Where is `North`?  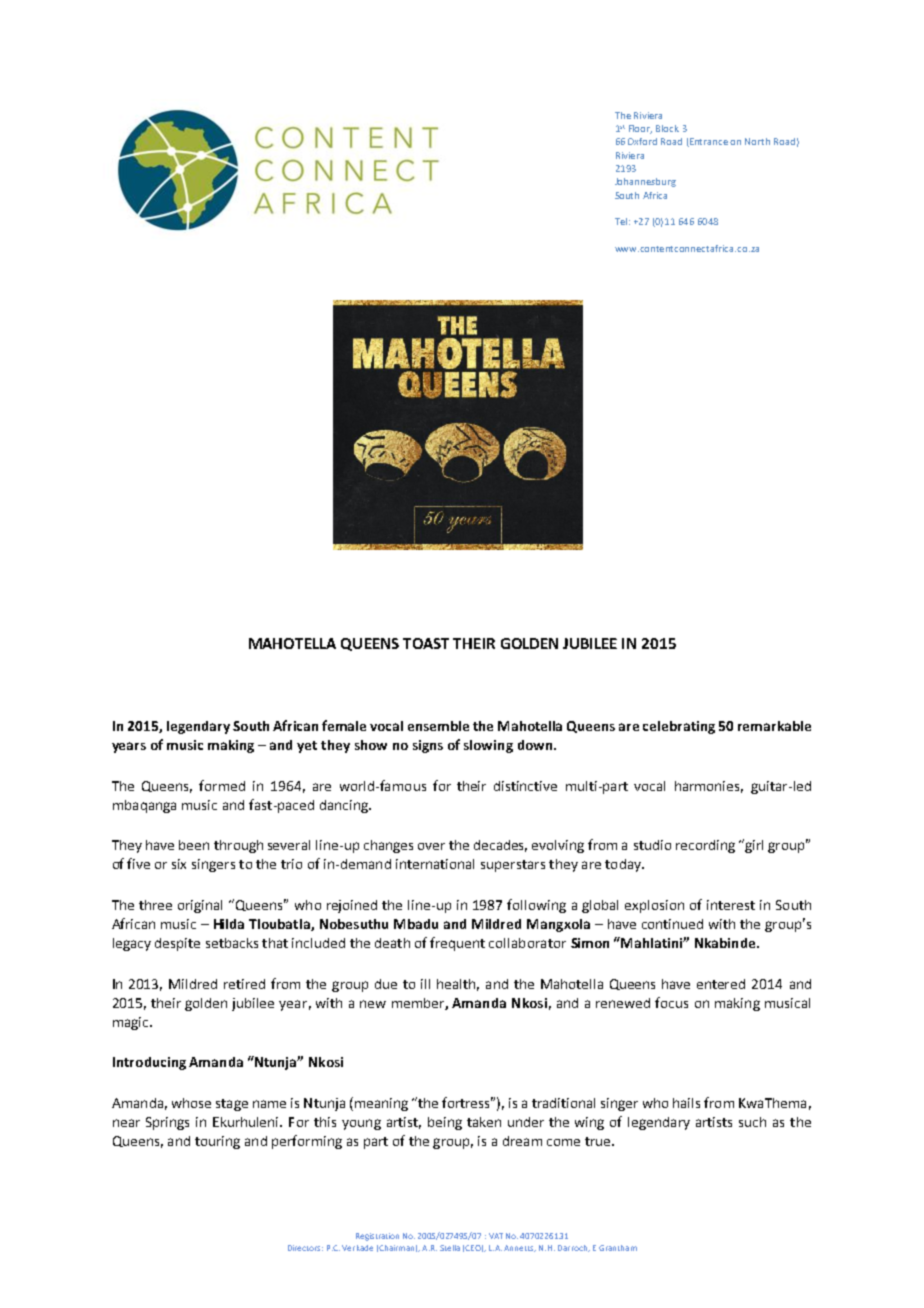
North is located at coordinates (757, 141).
